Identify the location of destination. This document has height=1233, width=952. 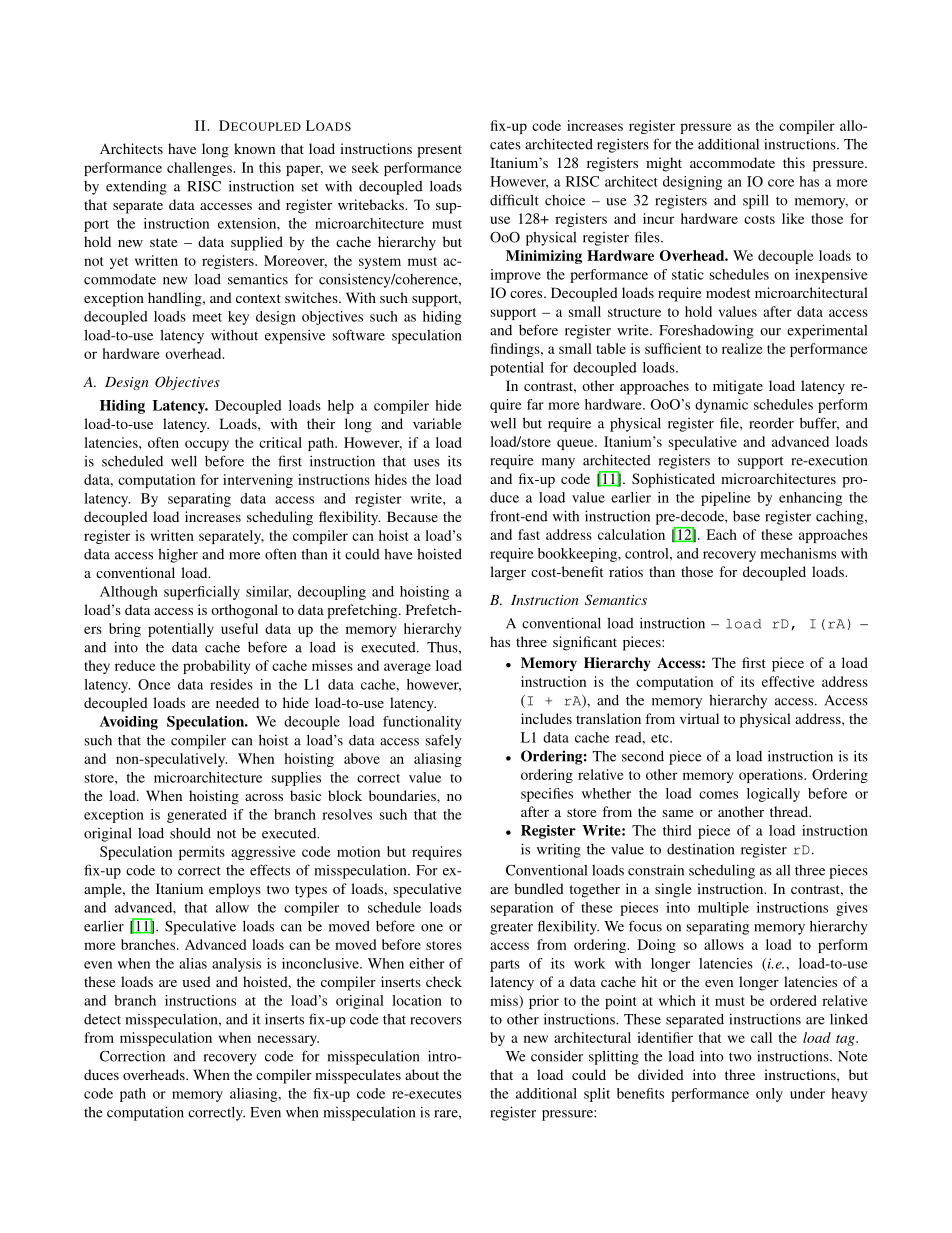
(700, 849).
